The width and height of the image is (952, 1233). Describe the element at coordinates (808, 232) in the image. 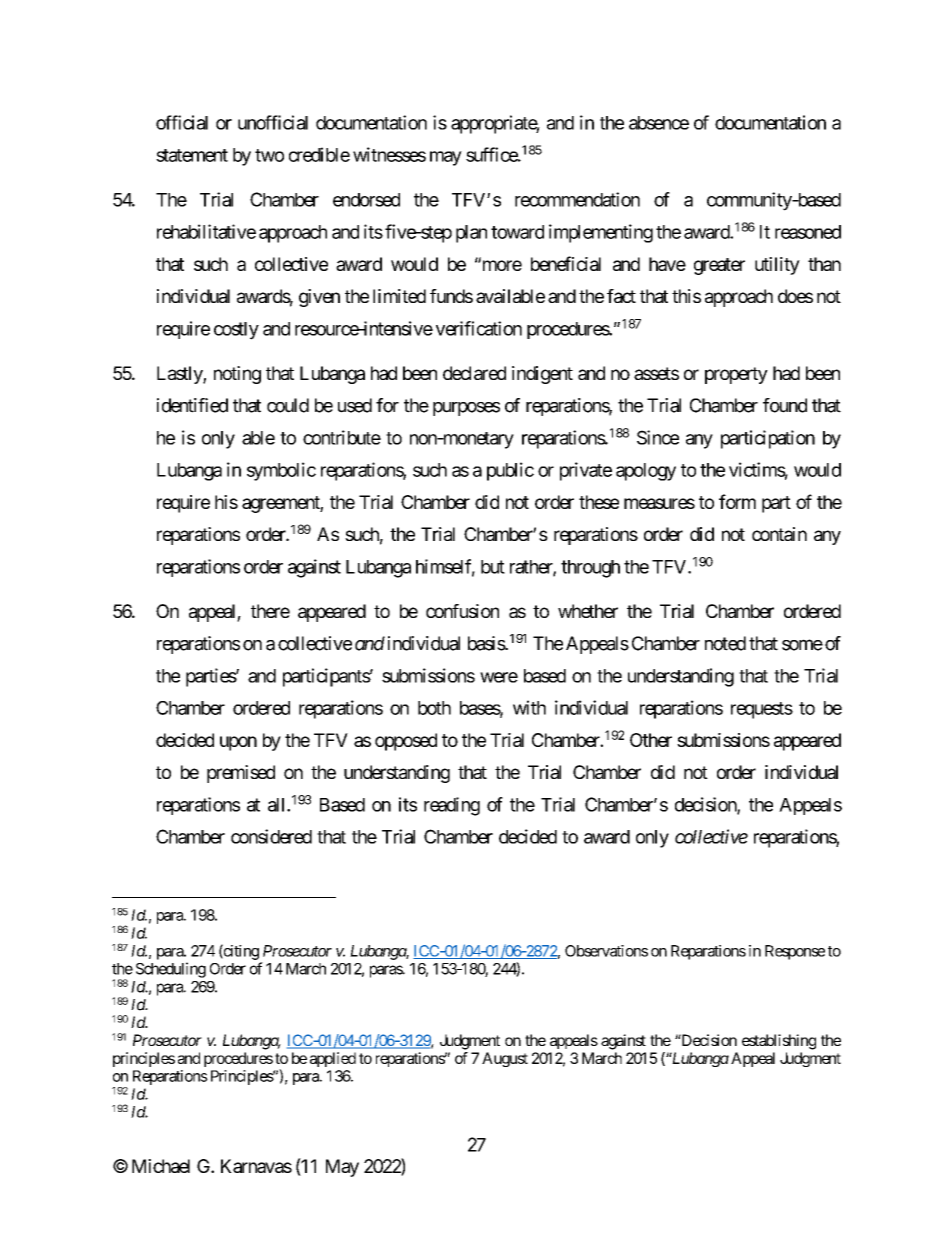

I see `reasoned` at that location.
